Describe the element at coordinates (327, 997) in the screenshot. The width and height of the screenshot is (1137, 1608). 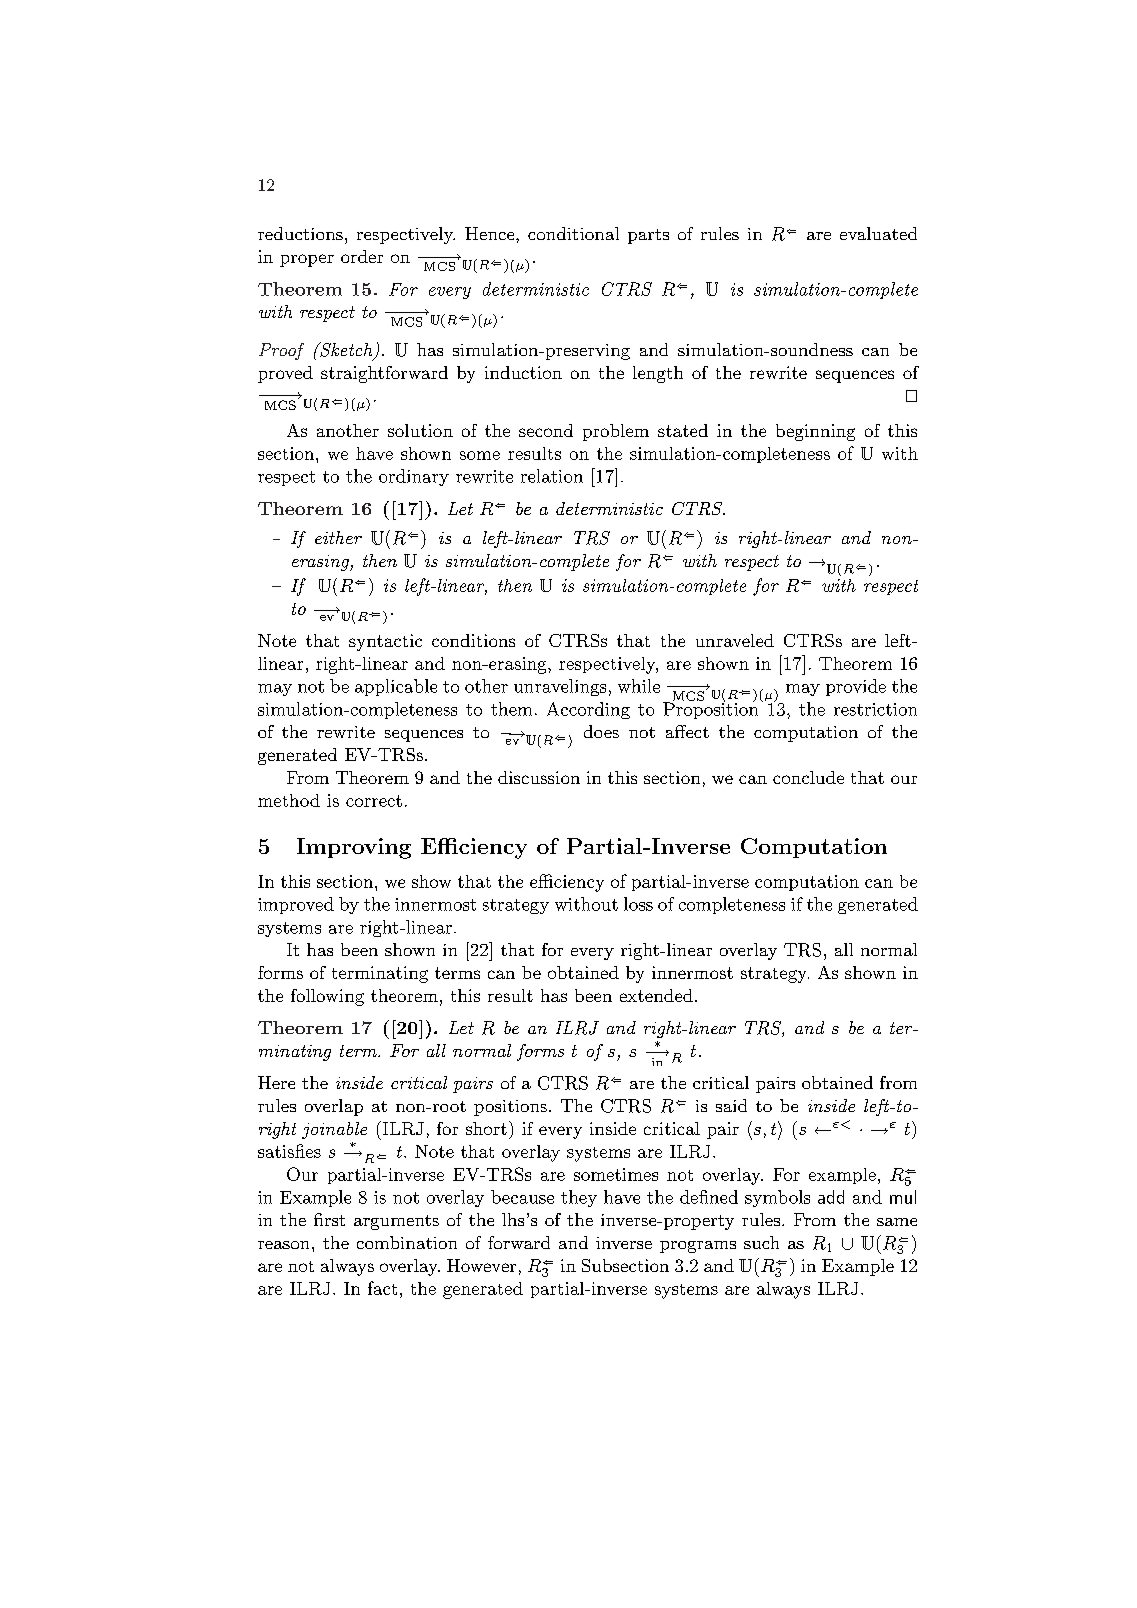
I see `following` at that location.
